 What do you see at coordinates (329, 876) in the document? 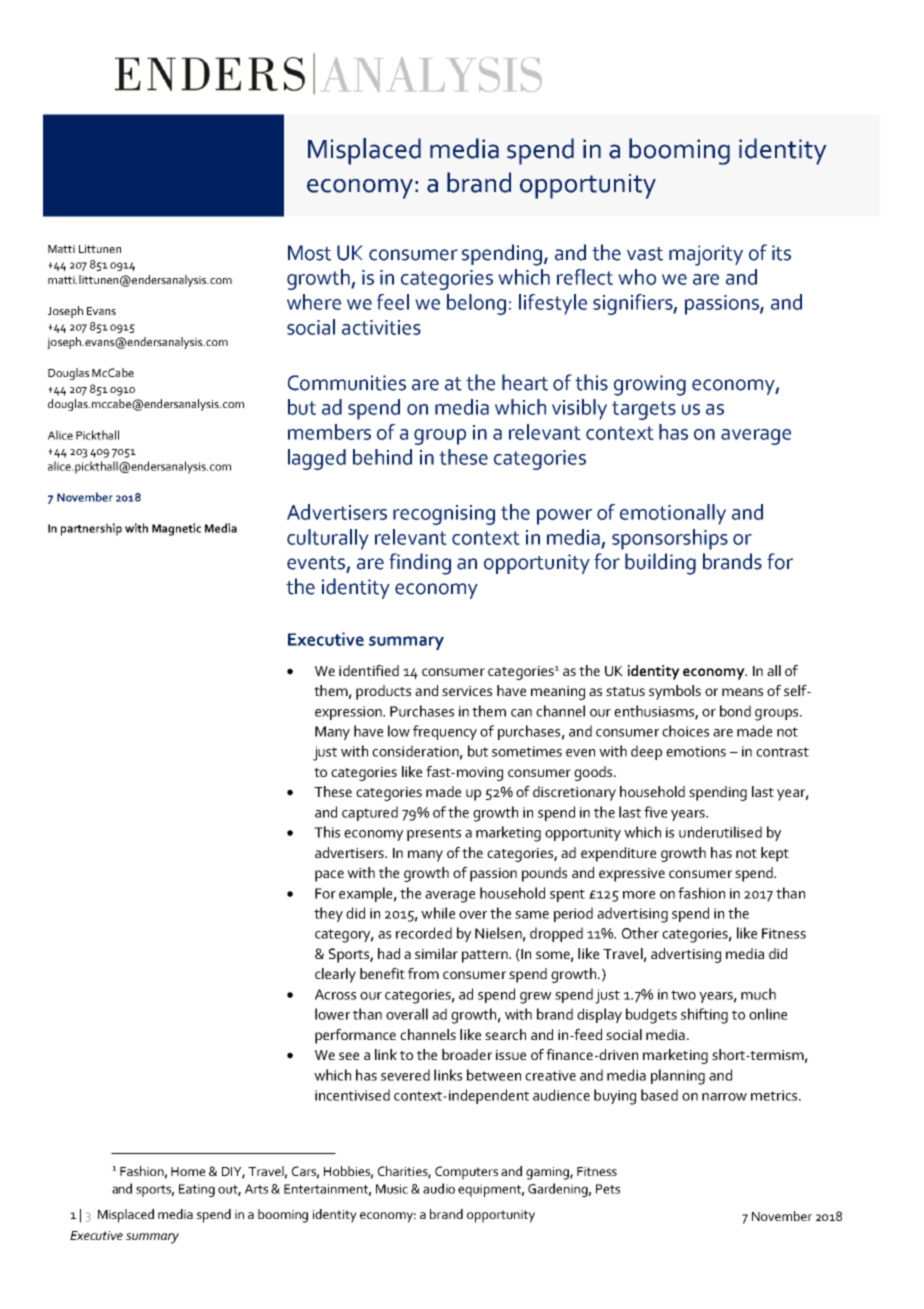
I see `pace` at bounding box center [329, 876].
